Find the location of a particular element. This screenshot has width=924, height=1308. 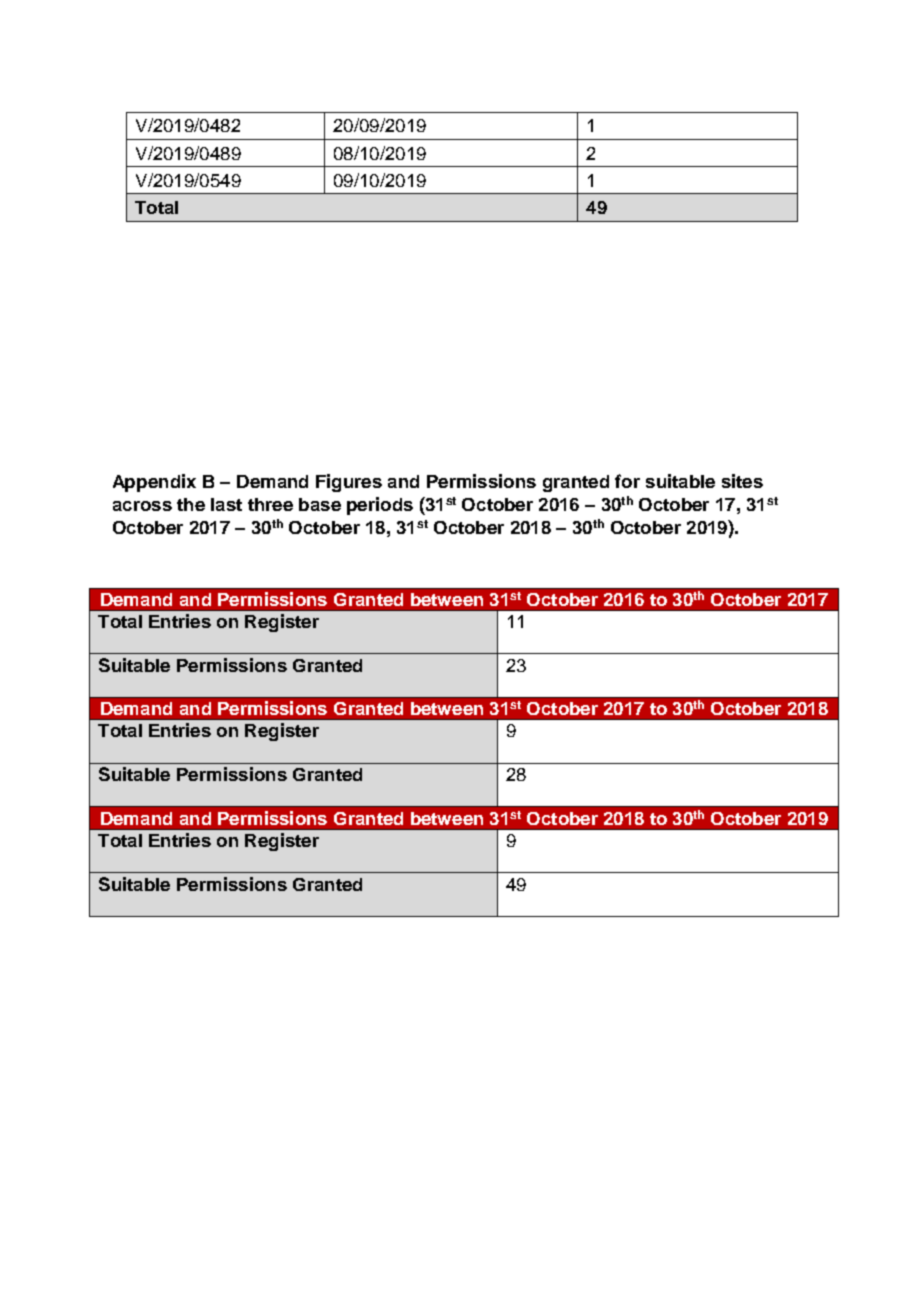

base is located at coordinates (320, 504).
